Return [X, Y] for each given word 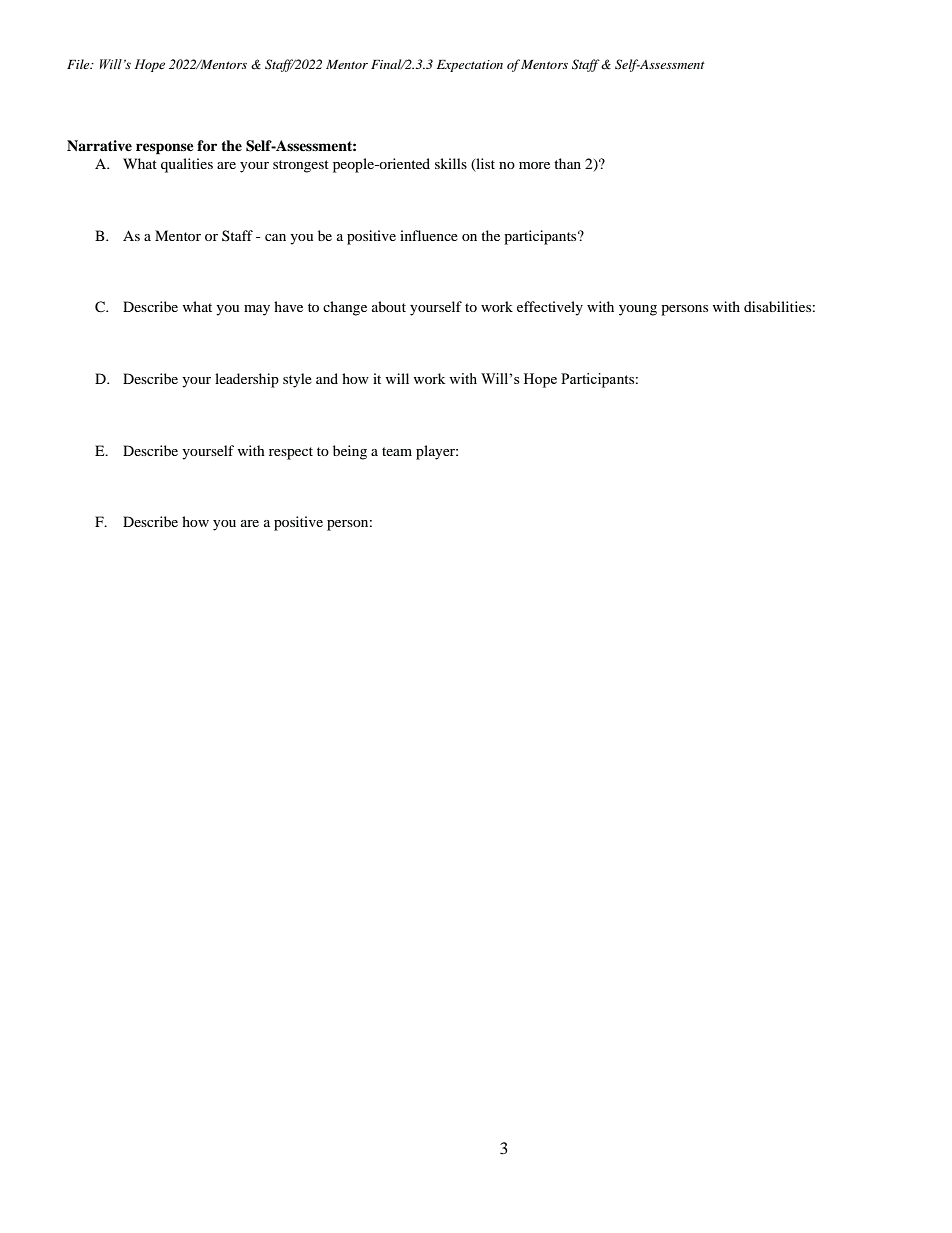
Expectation [470, 66]
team [397, 451]
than [567, 163]
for [207, 146]
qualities [187, 165]
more [534, 165]
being [350, 452]
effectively [550, 308]
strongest [301, 166]
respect [291, 453]
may [257, 310]
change [345, 308]
